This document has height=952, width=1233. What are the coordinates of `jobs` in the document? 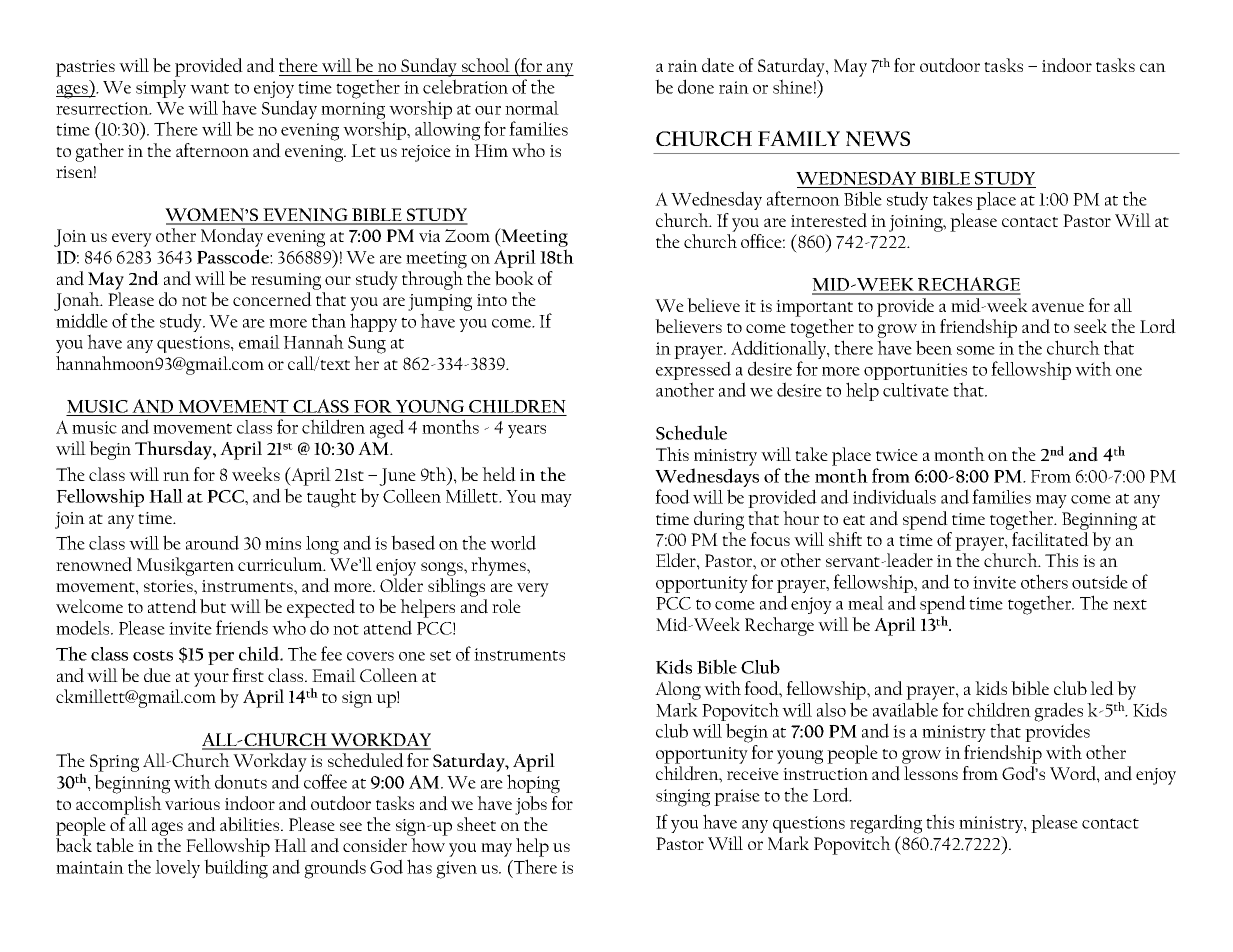 It's located at (531, 805).
